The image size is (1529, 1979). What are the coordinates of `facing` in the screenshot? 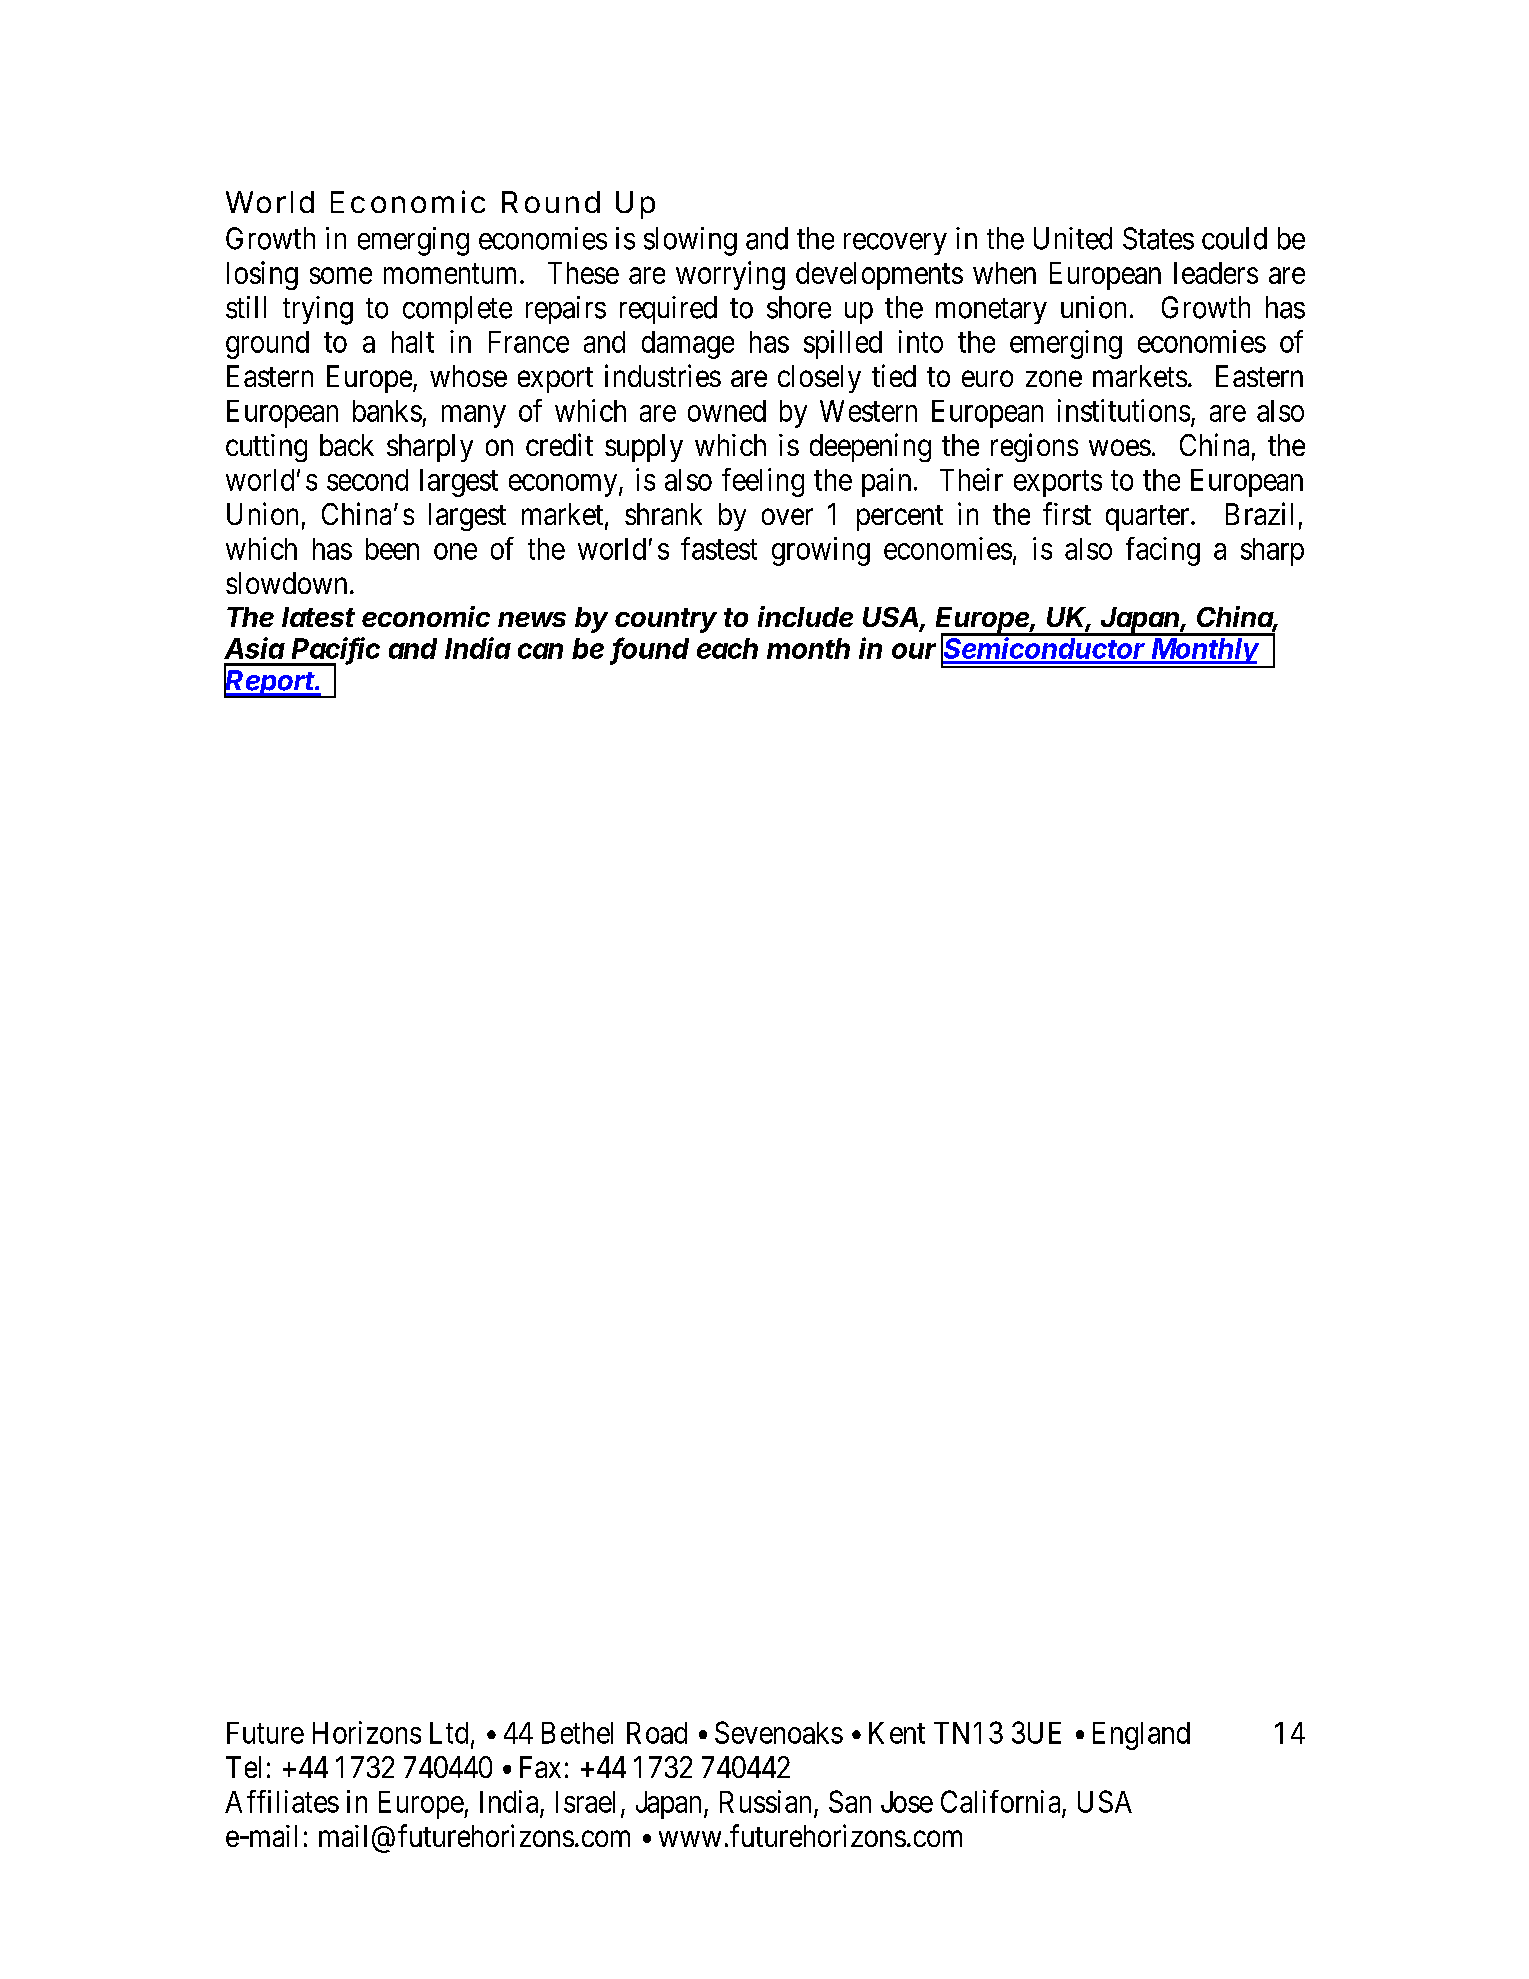 It's located at (1163, 551).
